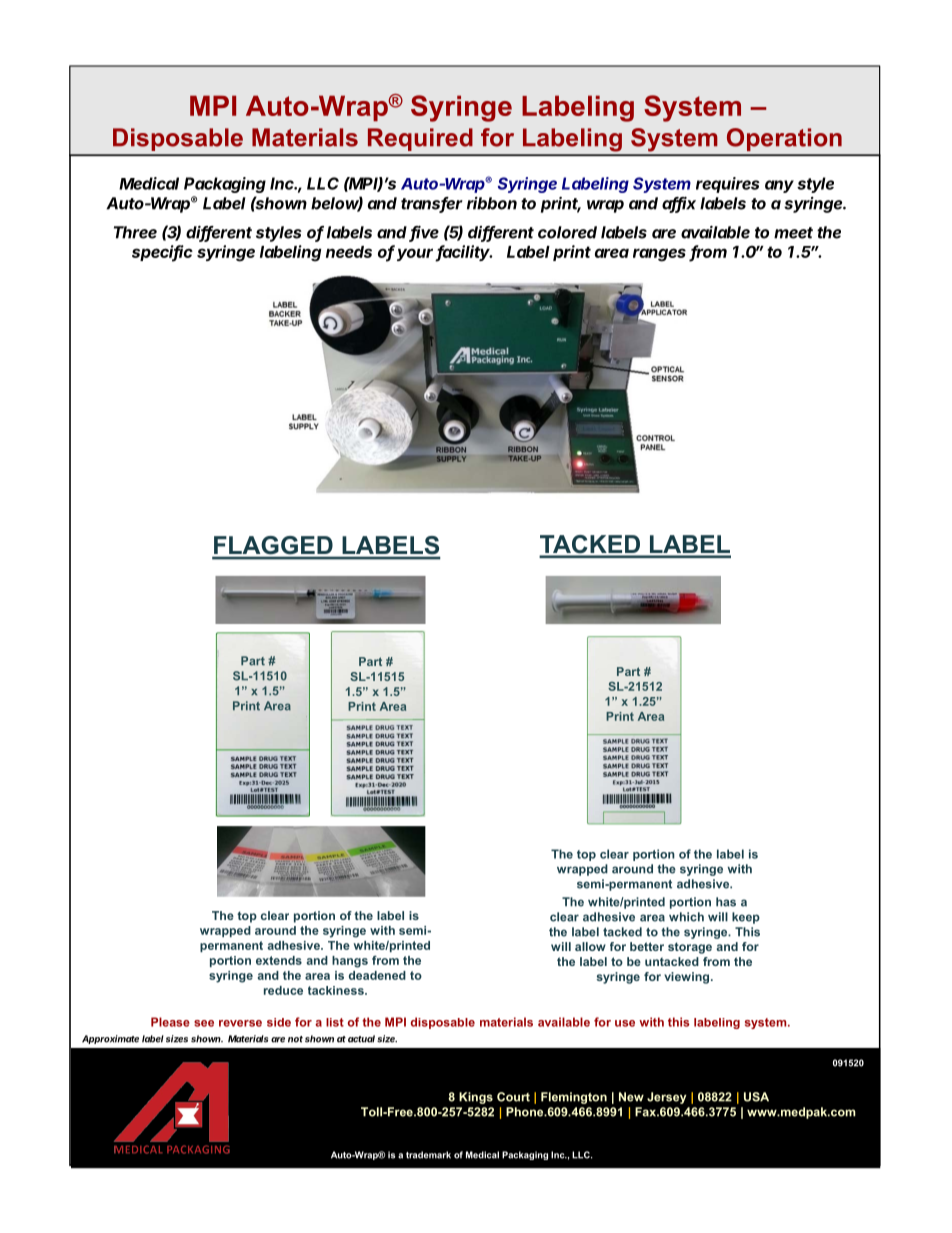  Describe the element at coordinates (350, 962) in the document. I see `hangs` at that location.
